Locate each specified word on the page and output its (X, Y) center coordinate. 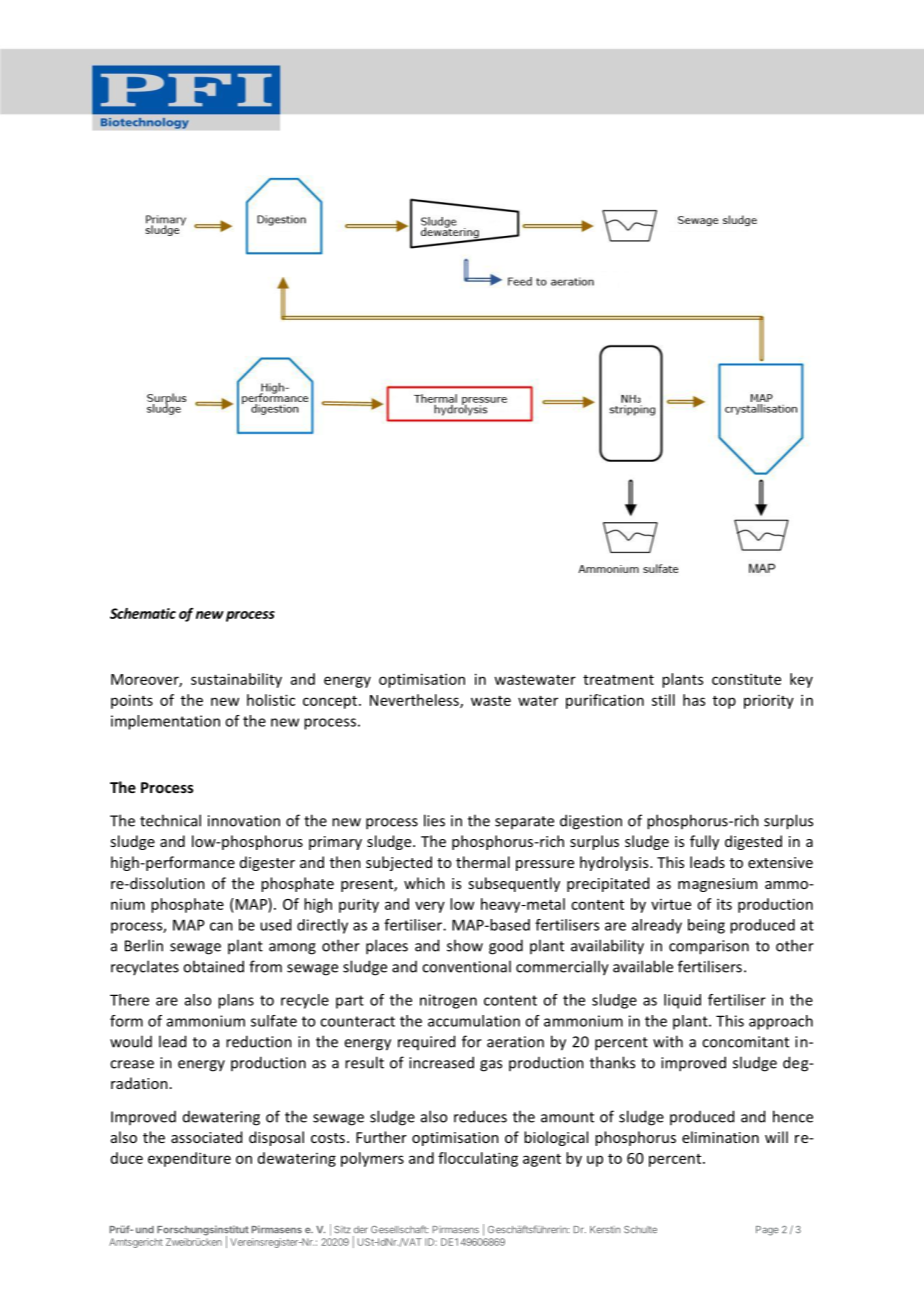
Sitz (342, 1229)
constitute (746, 679)
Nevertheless (415, 701)
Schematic (143, 613)
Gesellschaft (399, 1229)
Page (767, 1231)
